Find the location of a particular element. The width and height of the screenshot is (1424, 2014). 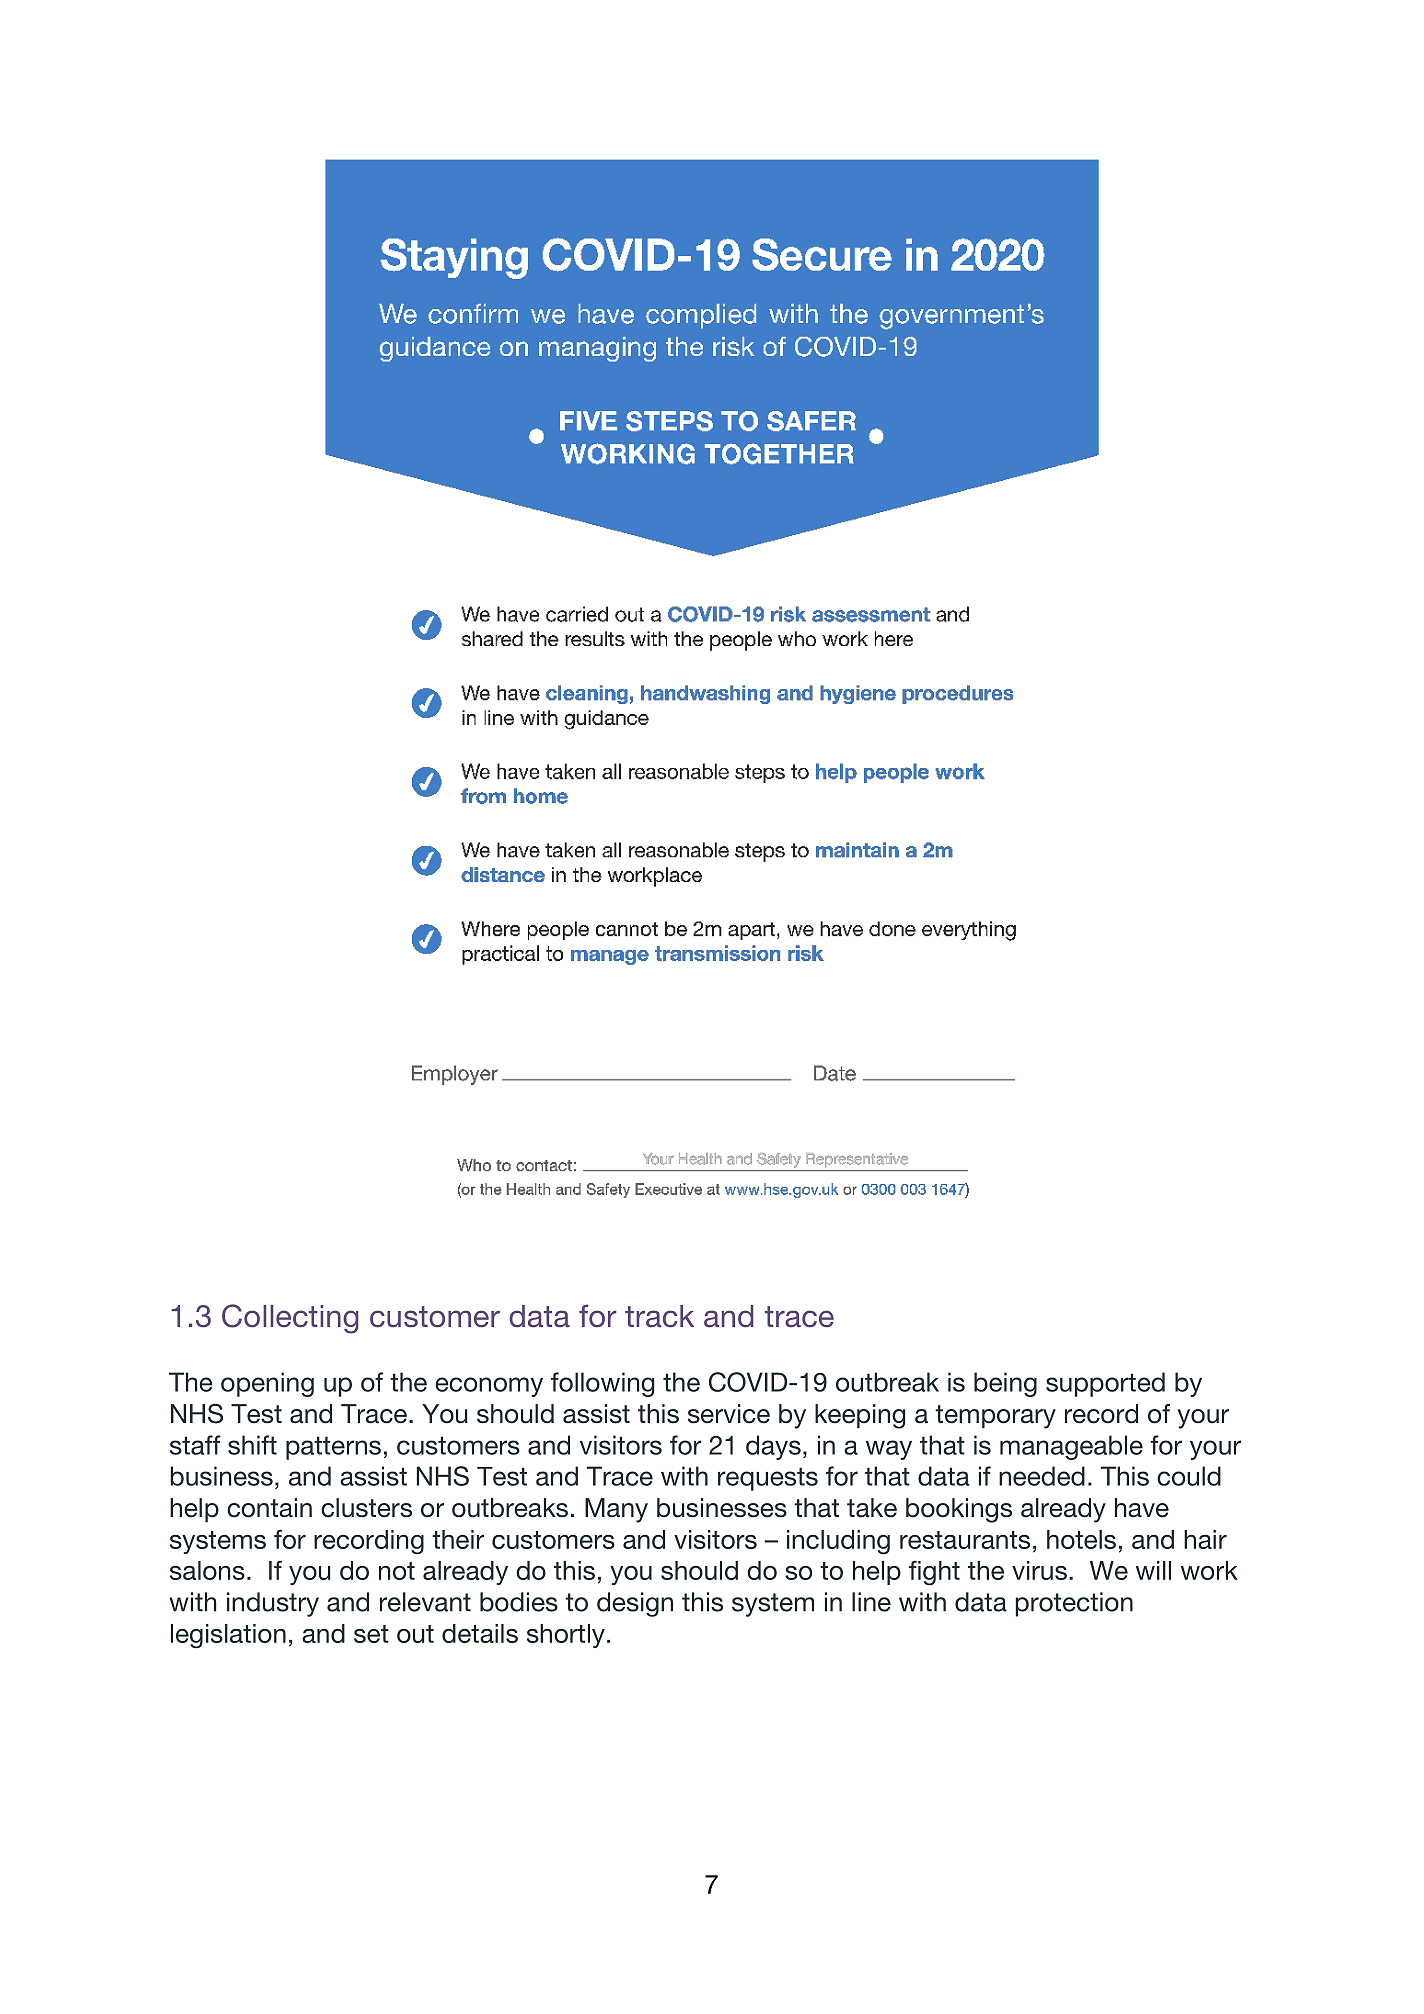

supported is located at coordinates (1105, 1384).
